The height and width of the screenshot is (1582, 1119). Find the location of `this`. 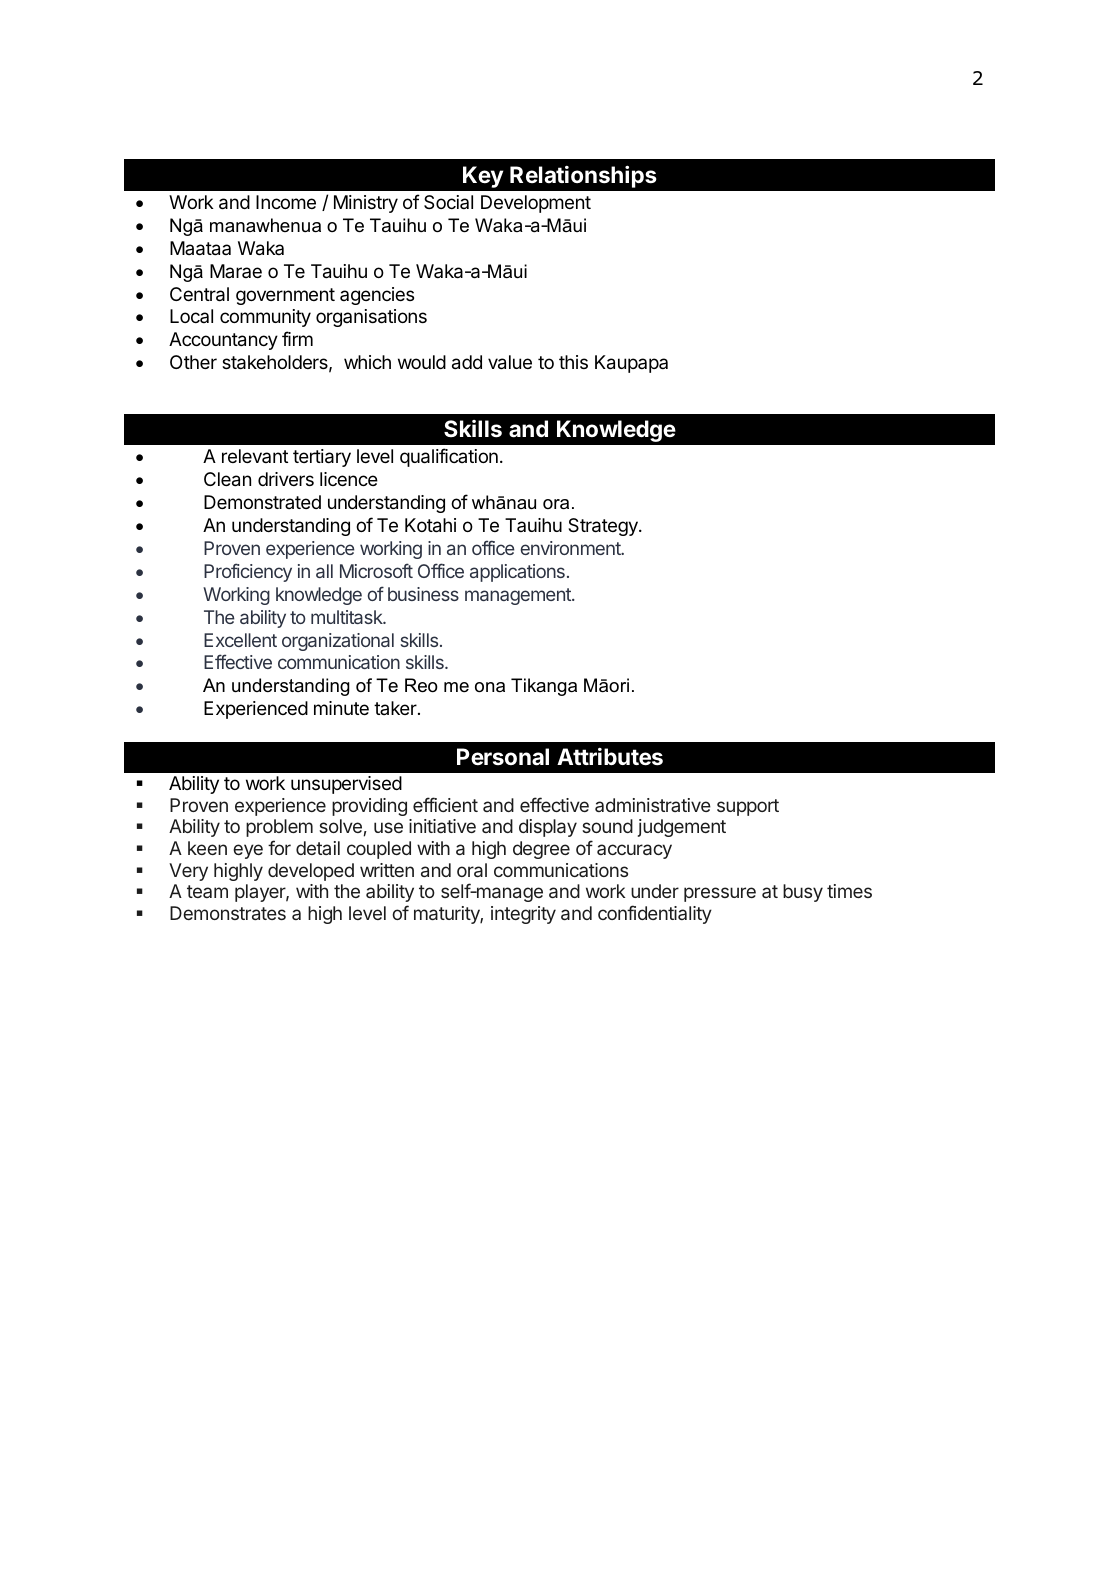

this is located at coordinates (573, 362).
